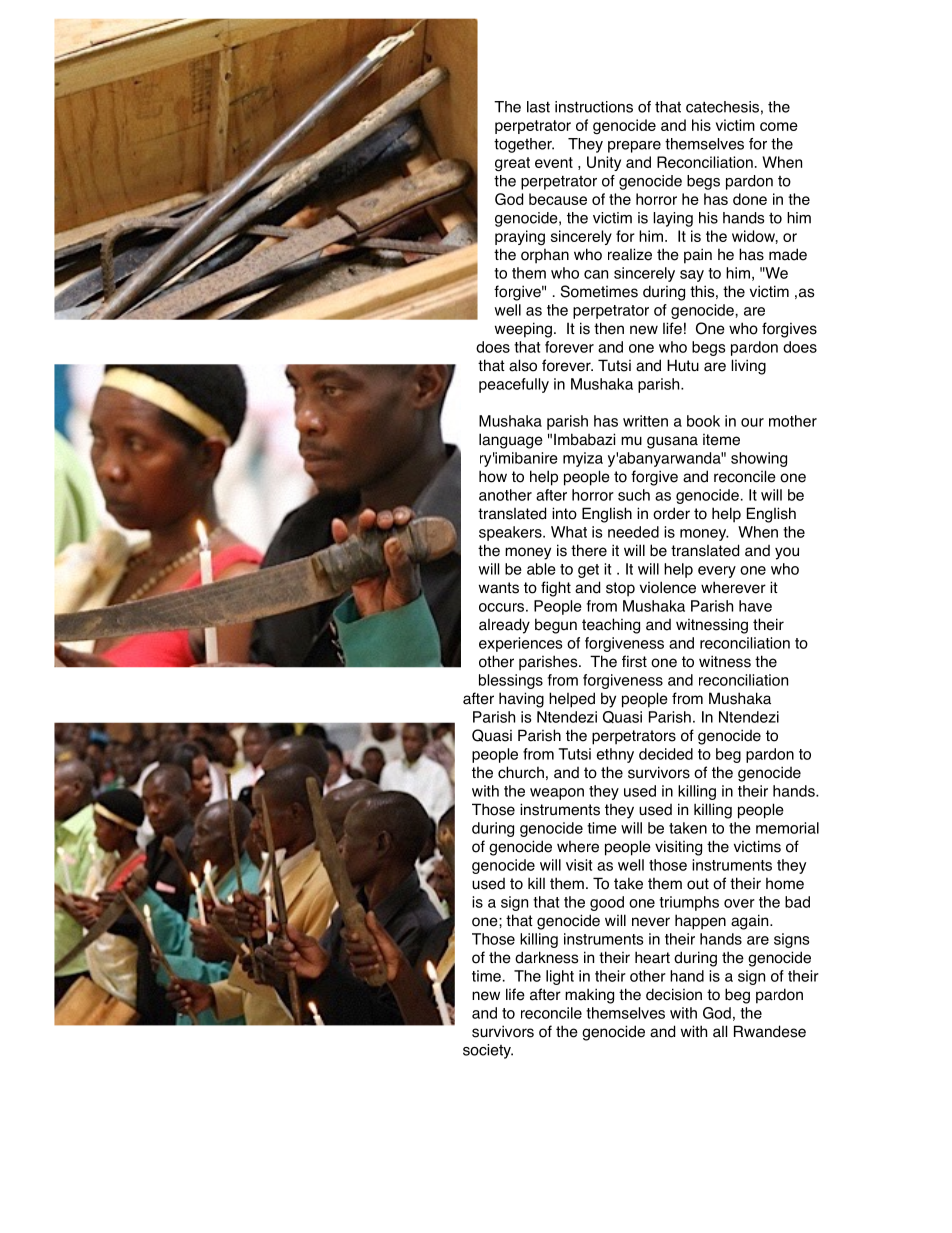 This screenshot has width=952, height=1233. What do you see at coordinates (560, 977) in the screenshot?
I see `light` at bounding box center [560, 977].
